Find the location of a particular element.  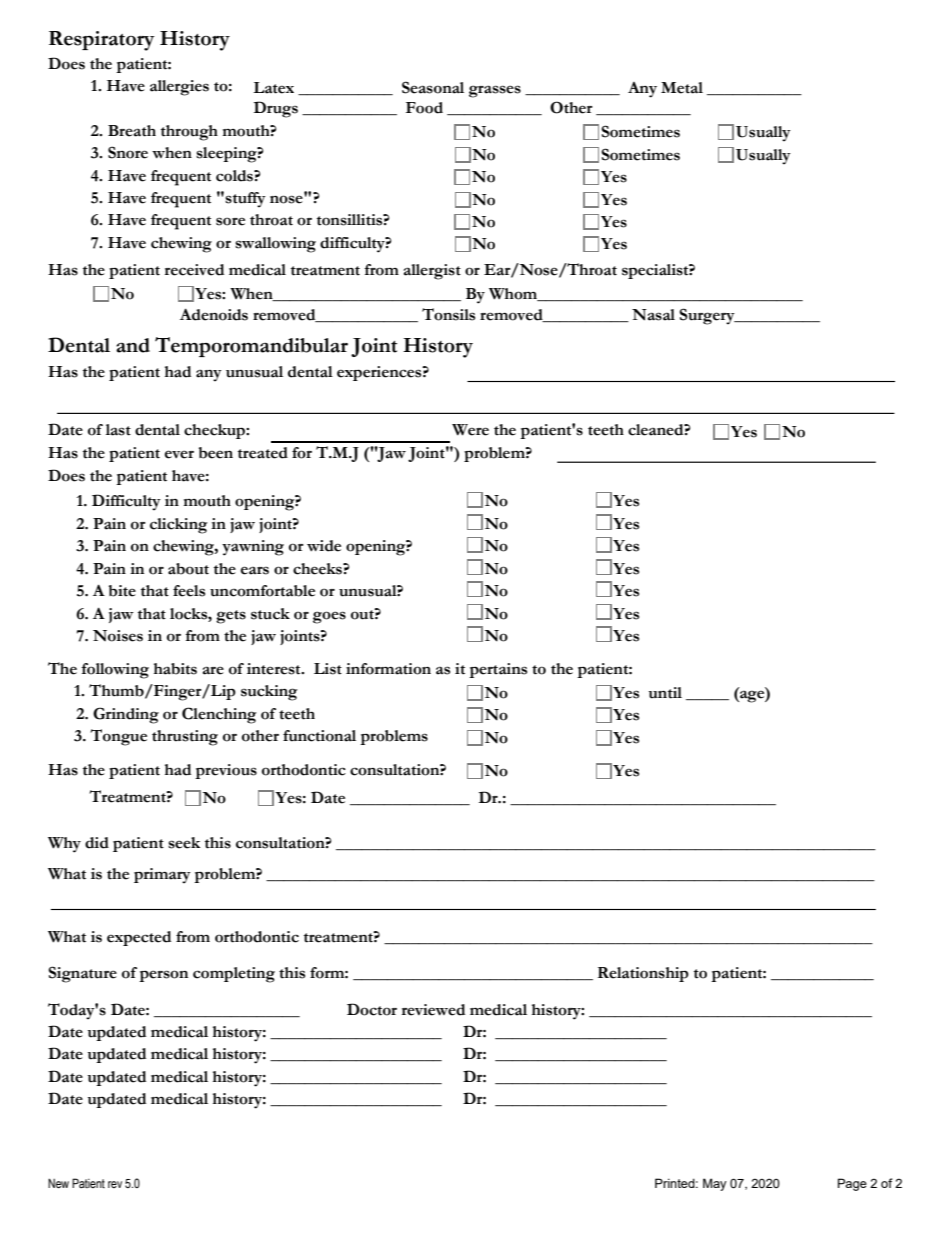

Seasonal is located at coordinates (433, 87).
